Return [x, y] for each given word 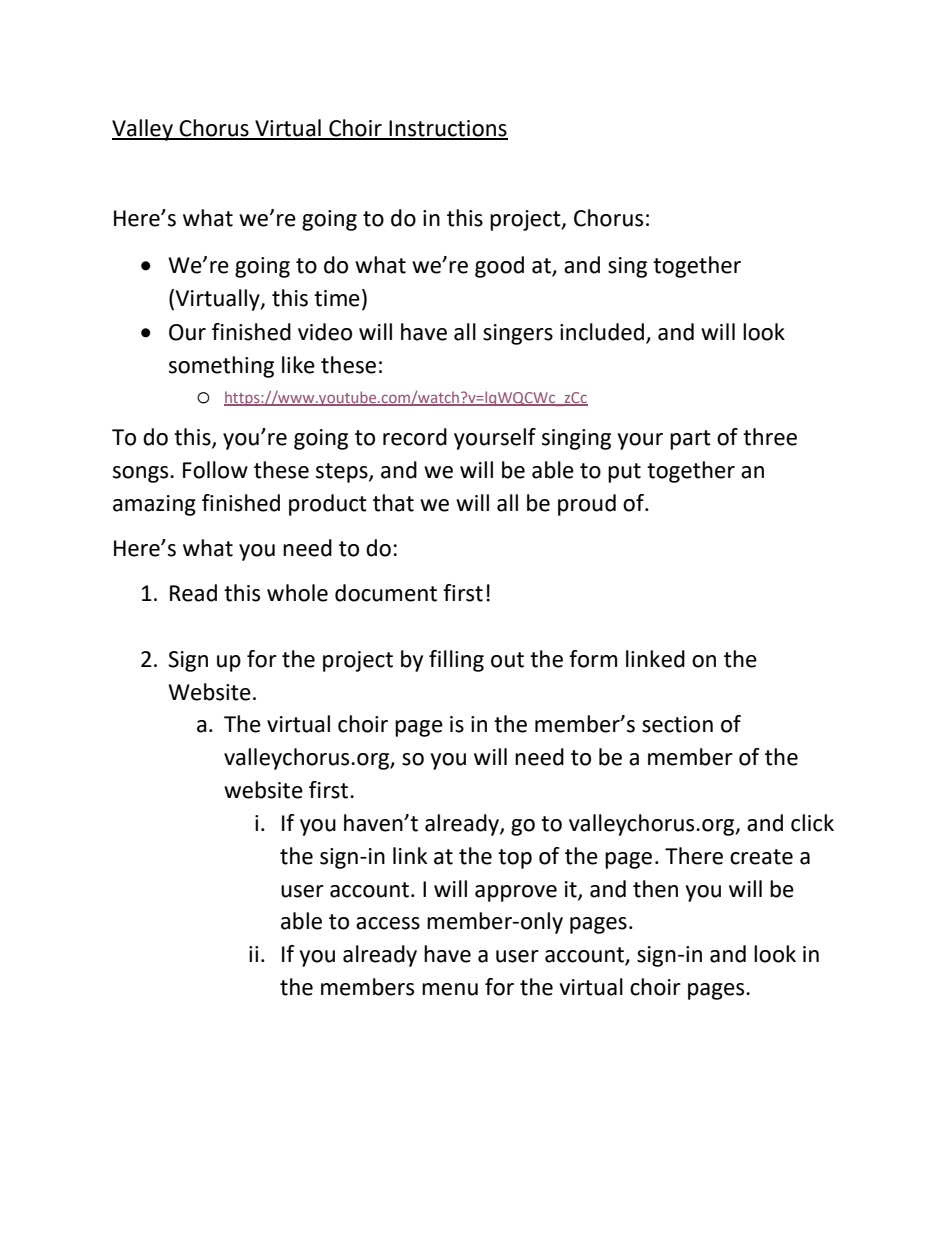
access [388, 923]
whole [297, 593]
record [415, 437]
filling [456, 661]
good [499, 267]
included [602, 332]
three [770, 437]
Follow [215, 470]
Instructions [448, 129]
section [677, 724]
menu [450, 989]
